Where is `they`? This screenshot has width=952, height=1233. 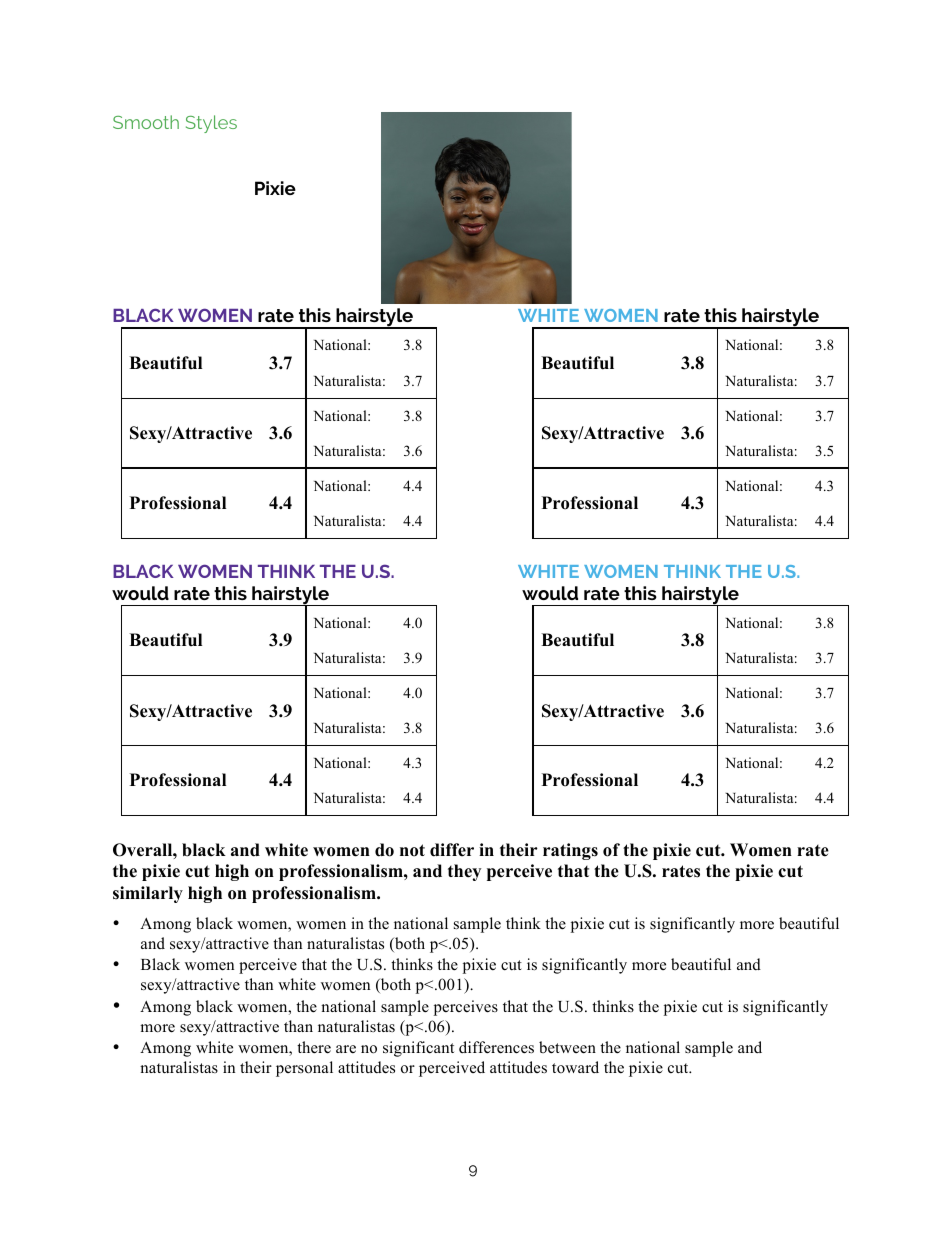
they is located at coordinates (464, 872).
